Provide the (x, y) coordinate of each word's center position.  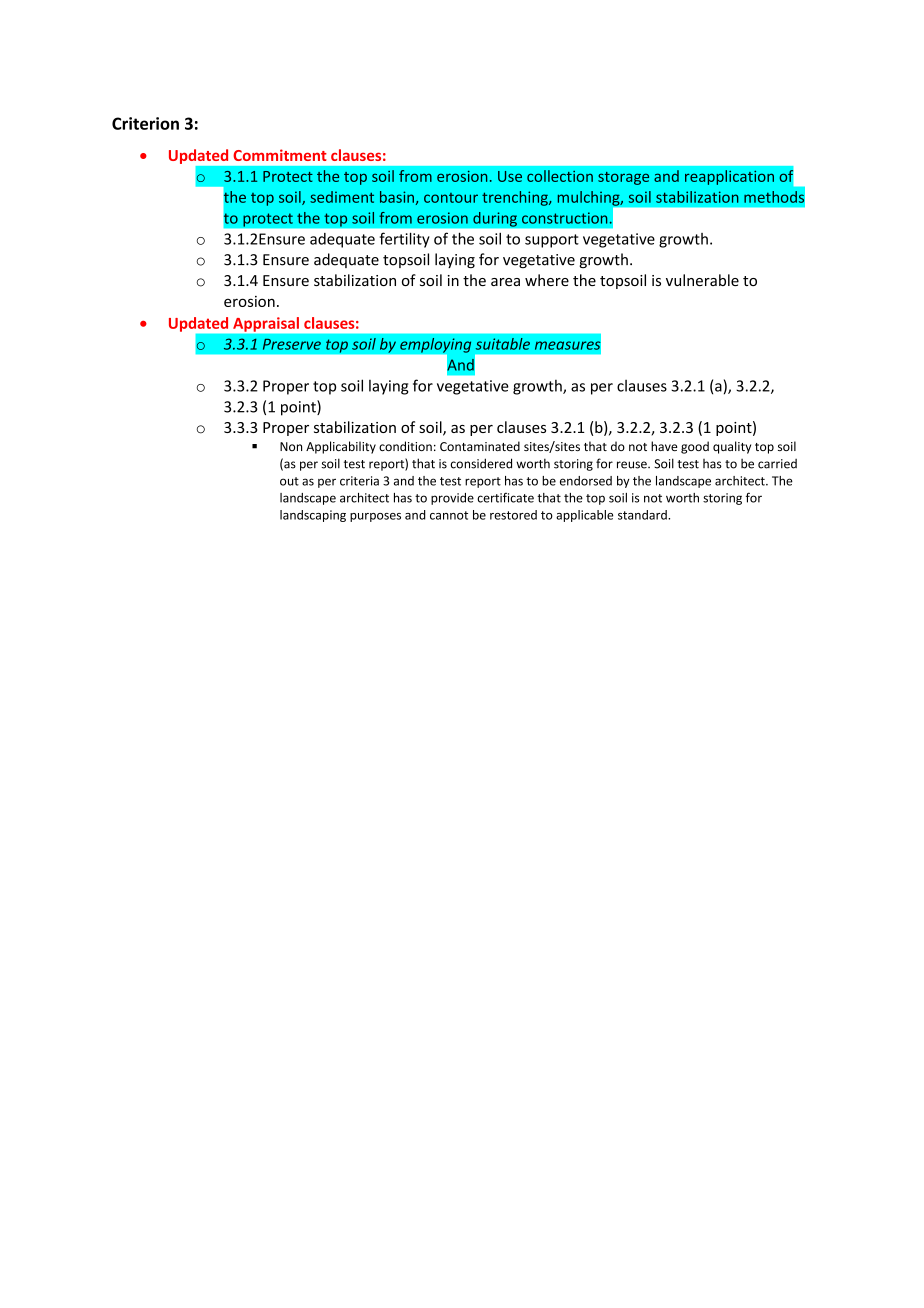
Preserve (292, 344)
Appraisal (266, 324)
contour (451, 198)
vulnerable (702, 280)
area (505, 282)
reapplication (729, 177)
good (695, 447)
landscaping (313, 516)
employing (436, 345)
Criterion (145, 123)
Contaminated (480, 446)
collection (560, 176)
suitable (503, 344)
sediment (342, 197)
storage (623, 178)
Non (291, 446)
